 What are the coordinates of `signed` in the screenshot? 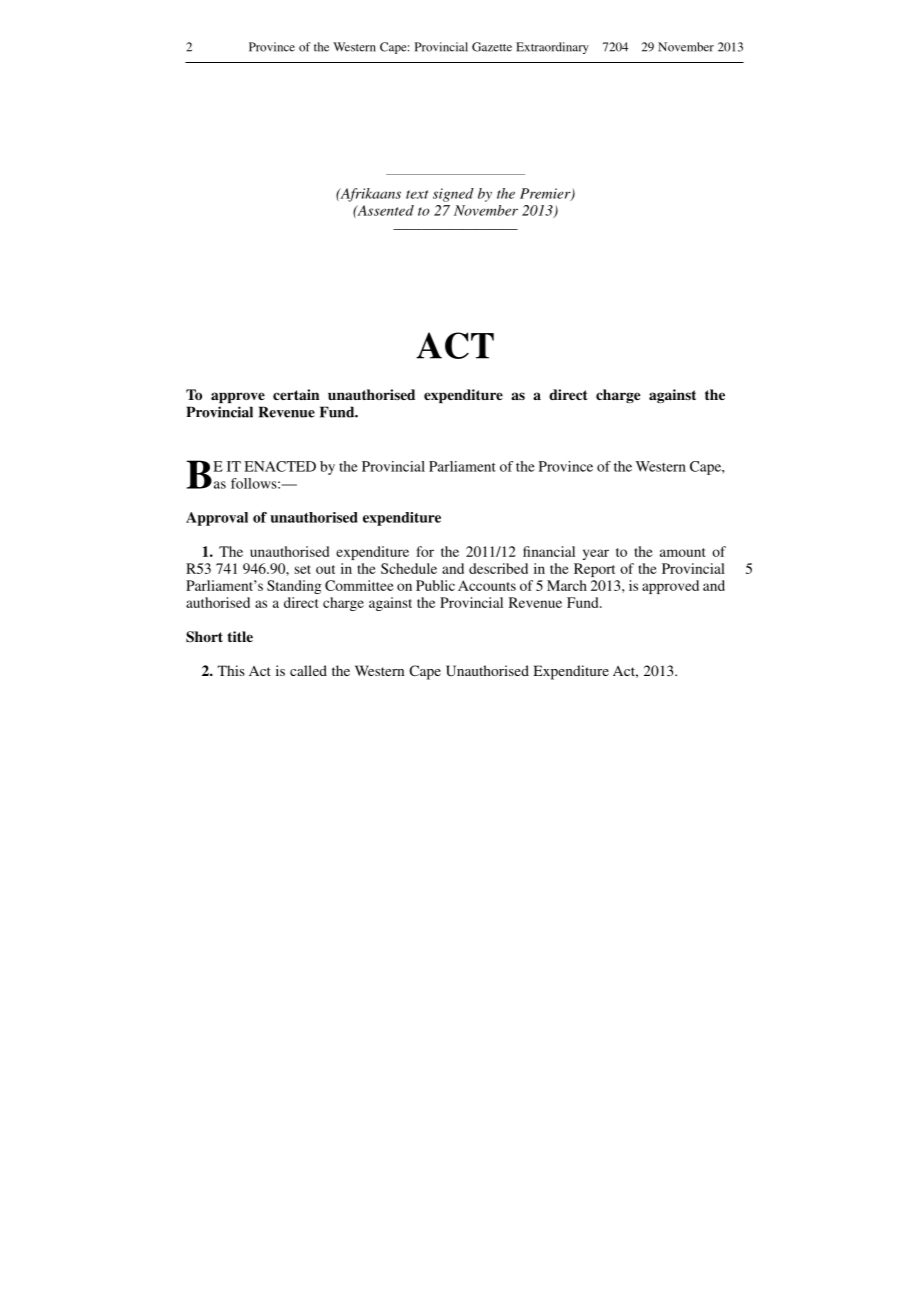 It's located at (453, 195).
